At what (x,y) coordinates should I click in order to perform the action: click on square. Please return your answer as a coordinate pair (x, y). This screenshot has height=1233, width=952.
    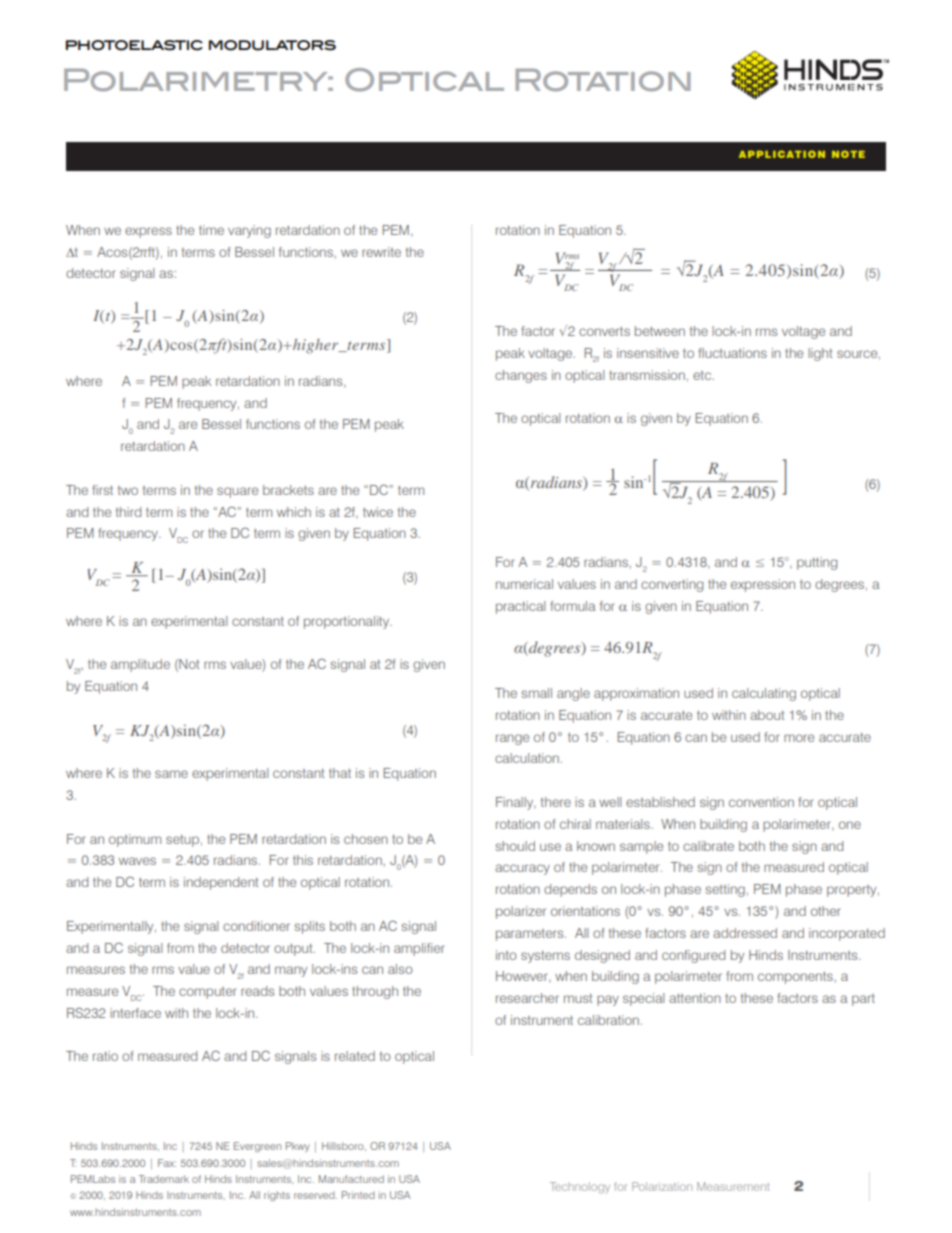
    Looking at the image, I should click on (237, 492).
